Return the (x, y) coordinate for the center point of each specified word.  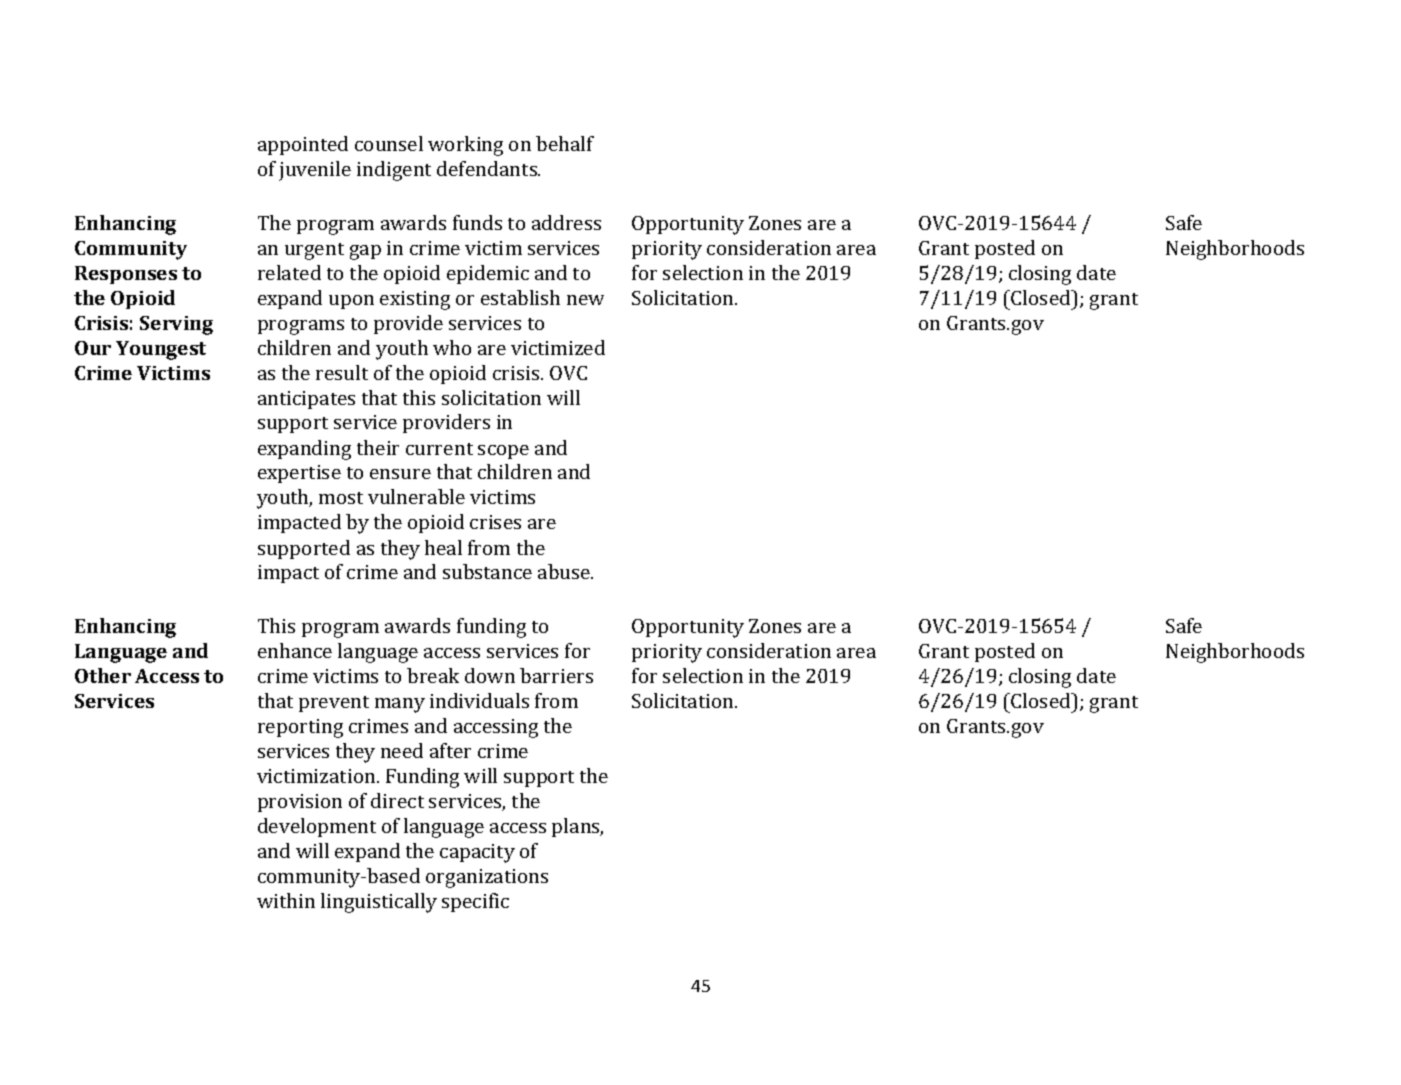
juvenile (315, 171)
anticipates (306, 400)
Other (103, 675)
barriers (556, 675)
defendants (488, 168)
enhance (295, 650)
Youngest (161, 350)
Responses (126, 275)
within (286, 900)
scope (503, 452)
